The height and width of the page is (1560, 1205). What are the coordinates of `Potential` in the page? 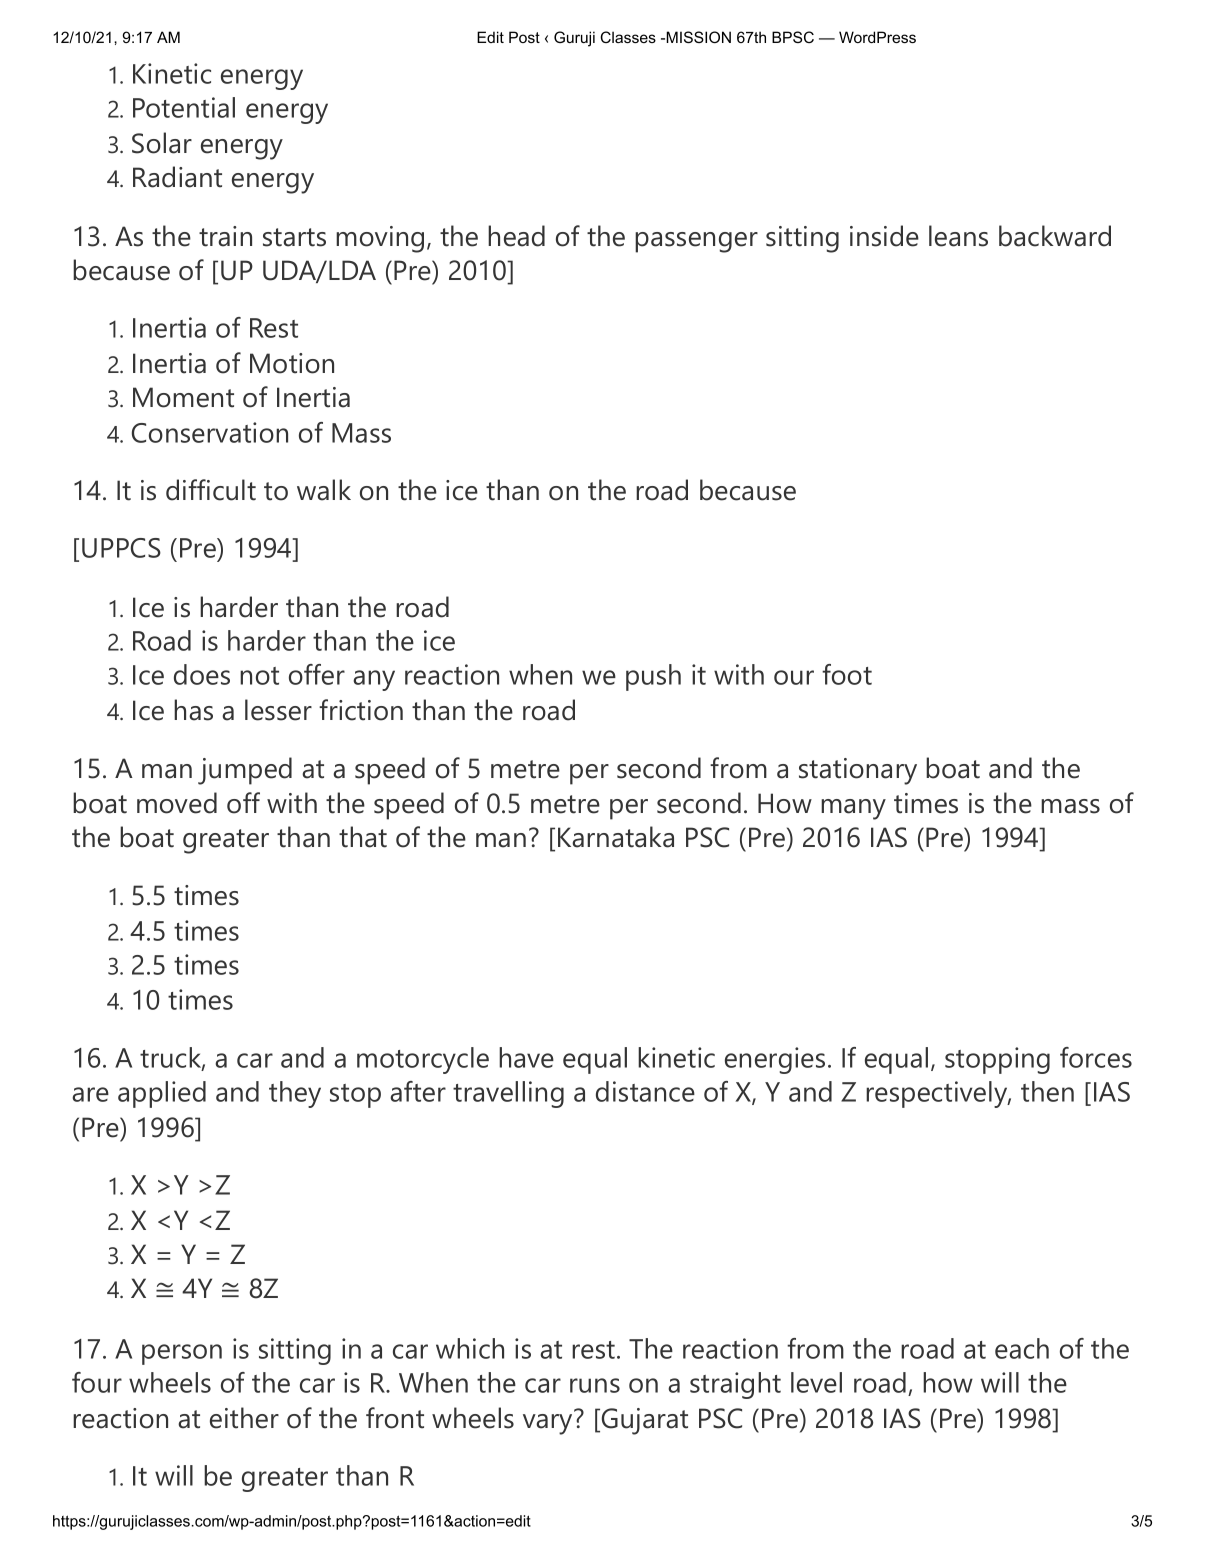 It's located at (184, 107).
